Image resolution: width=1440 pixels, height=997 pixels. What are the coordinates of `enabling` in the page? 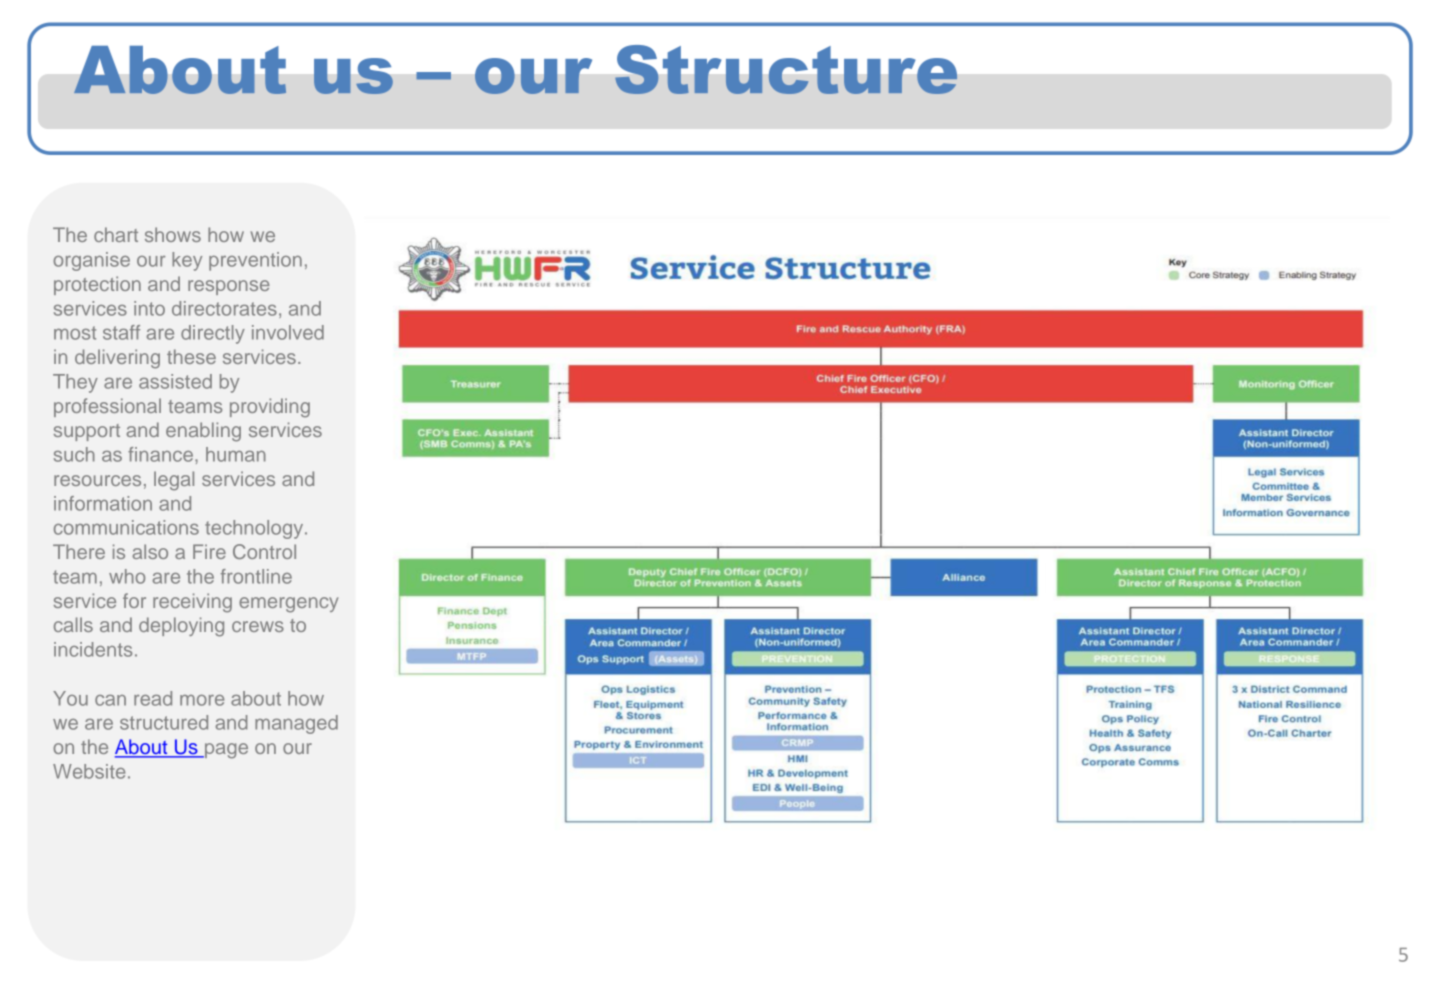 It's located at (203, 432).
